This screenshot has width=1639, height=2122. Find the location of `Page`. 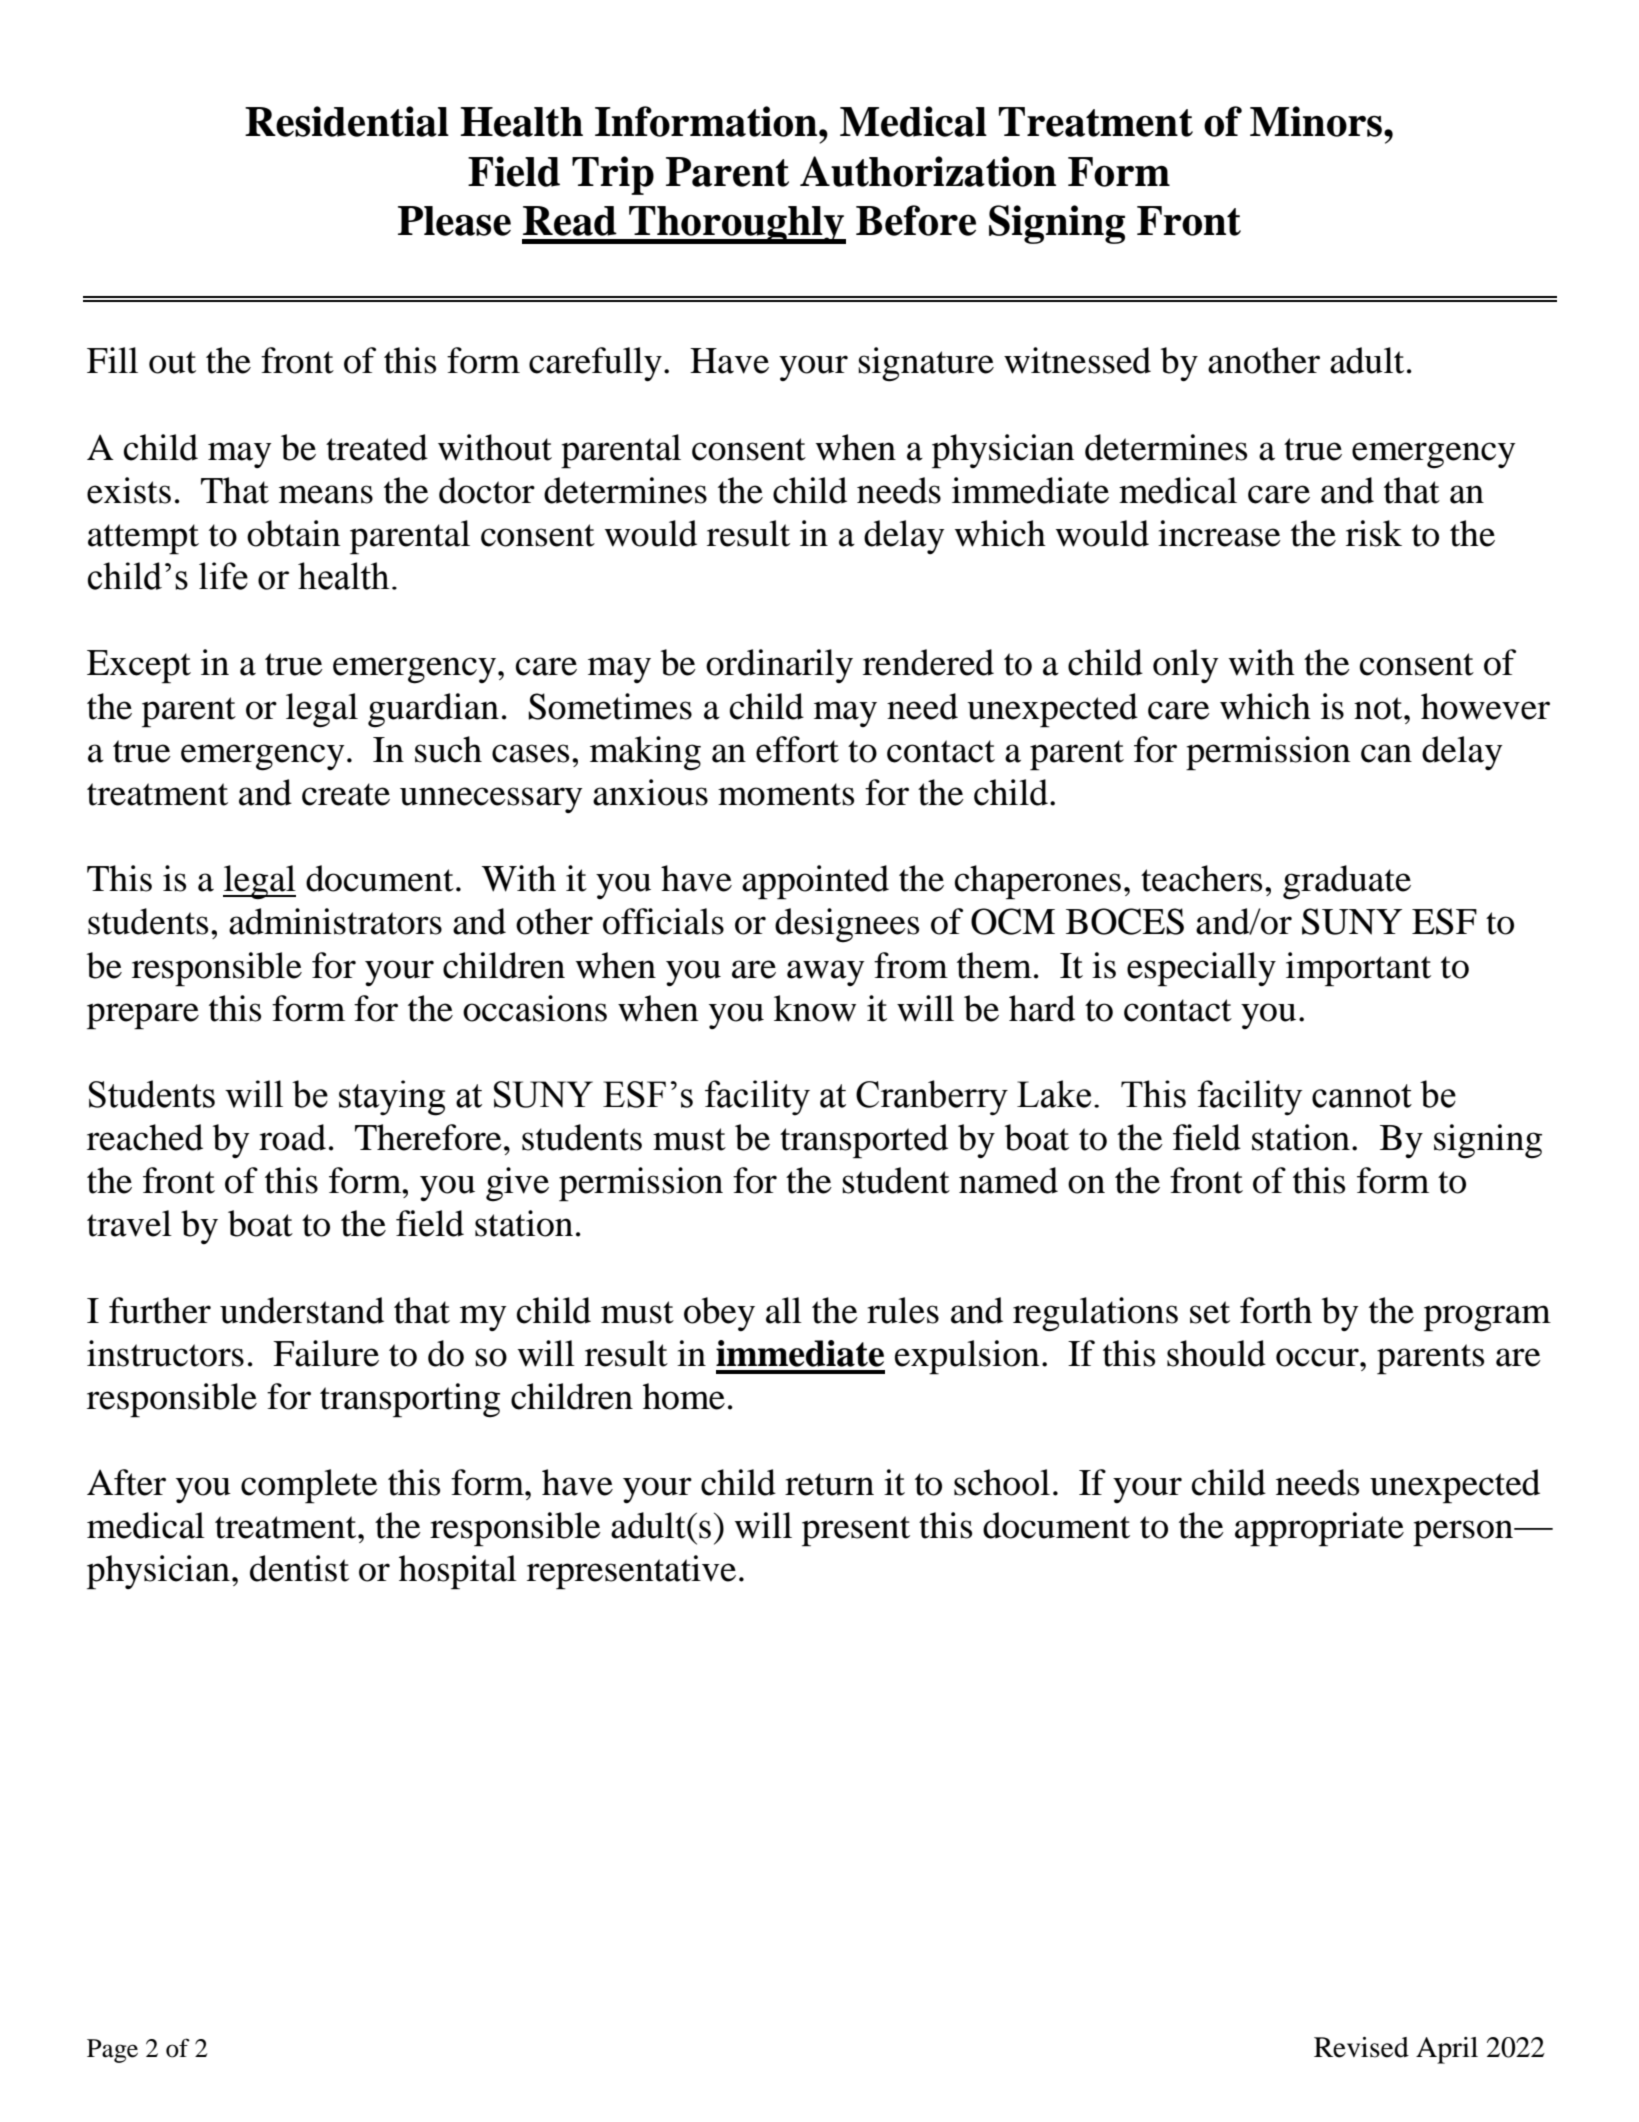

Page is located at coordinates (112, 2051).
